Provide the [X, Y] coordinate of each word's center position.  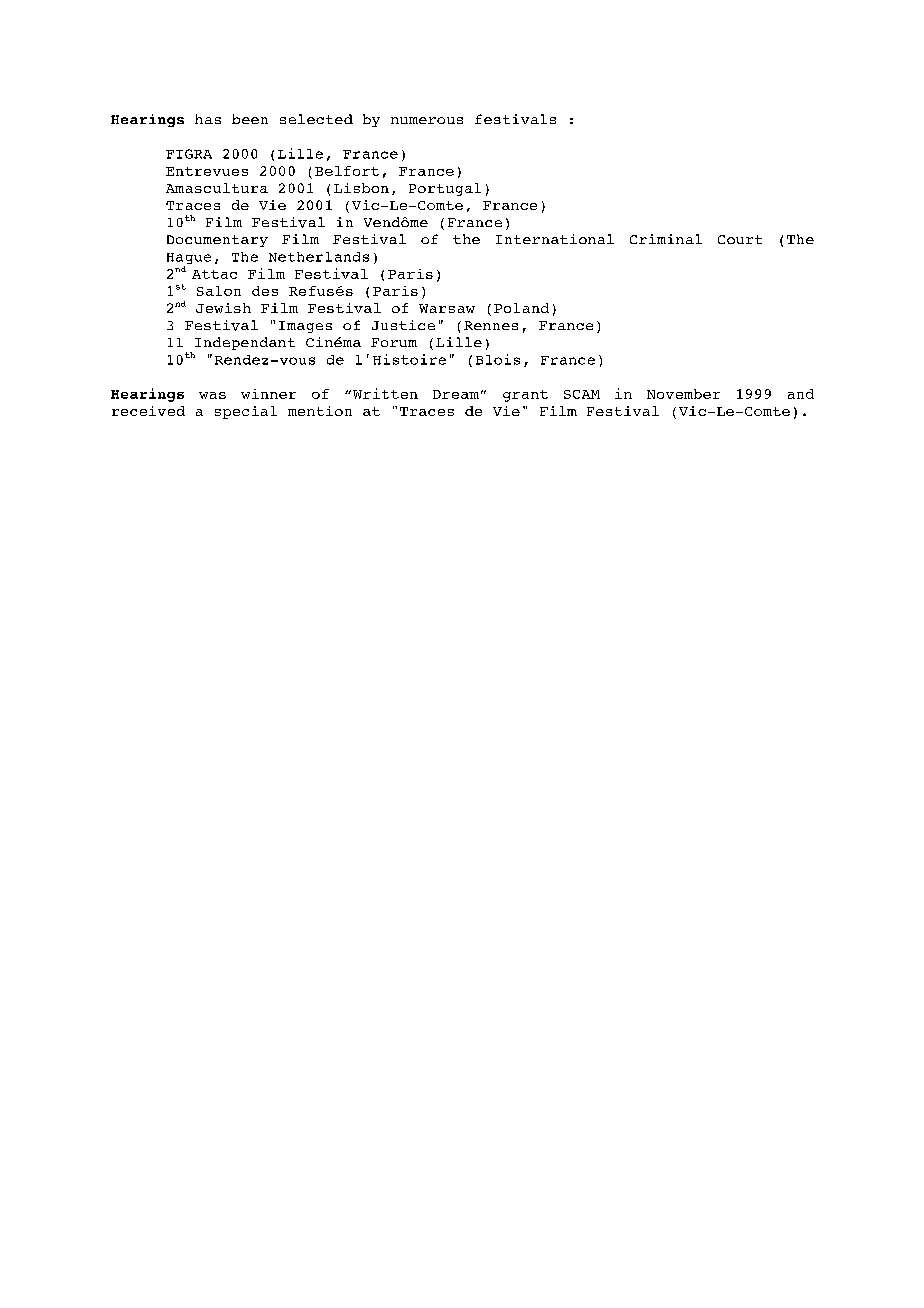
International [555, 239]
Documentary [217, 241]
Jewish [223, 308]
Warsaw [447, 308]
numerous [427, 120]
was [212, 395]
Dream [456, 394]
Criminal [666, 239]
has [208, 119]
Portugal [445, 189]
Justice [403, 325]
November [683, 394]
